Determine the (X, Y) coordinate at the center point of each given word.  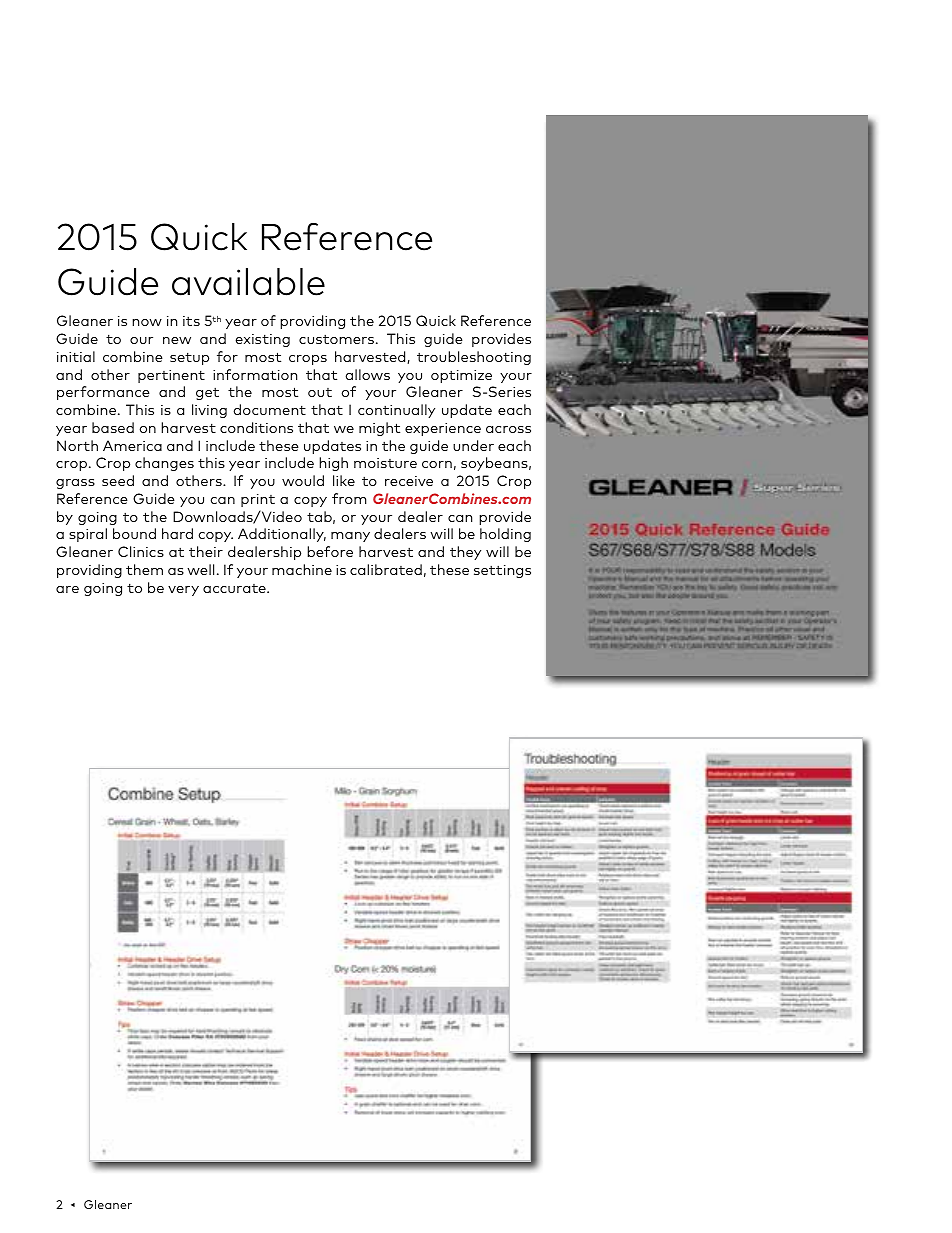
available (248, 282)
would (303, 480)
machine (302, 569)
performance (103, 393)
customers (338, 339)
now (147, 322)
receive (409, 481)
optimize (461, 376)
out (320, 392)
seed (118, 480)
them (144, 569)
